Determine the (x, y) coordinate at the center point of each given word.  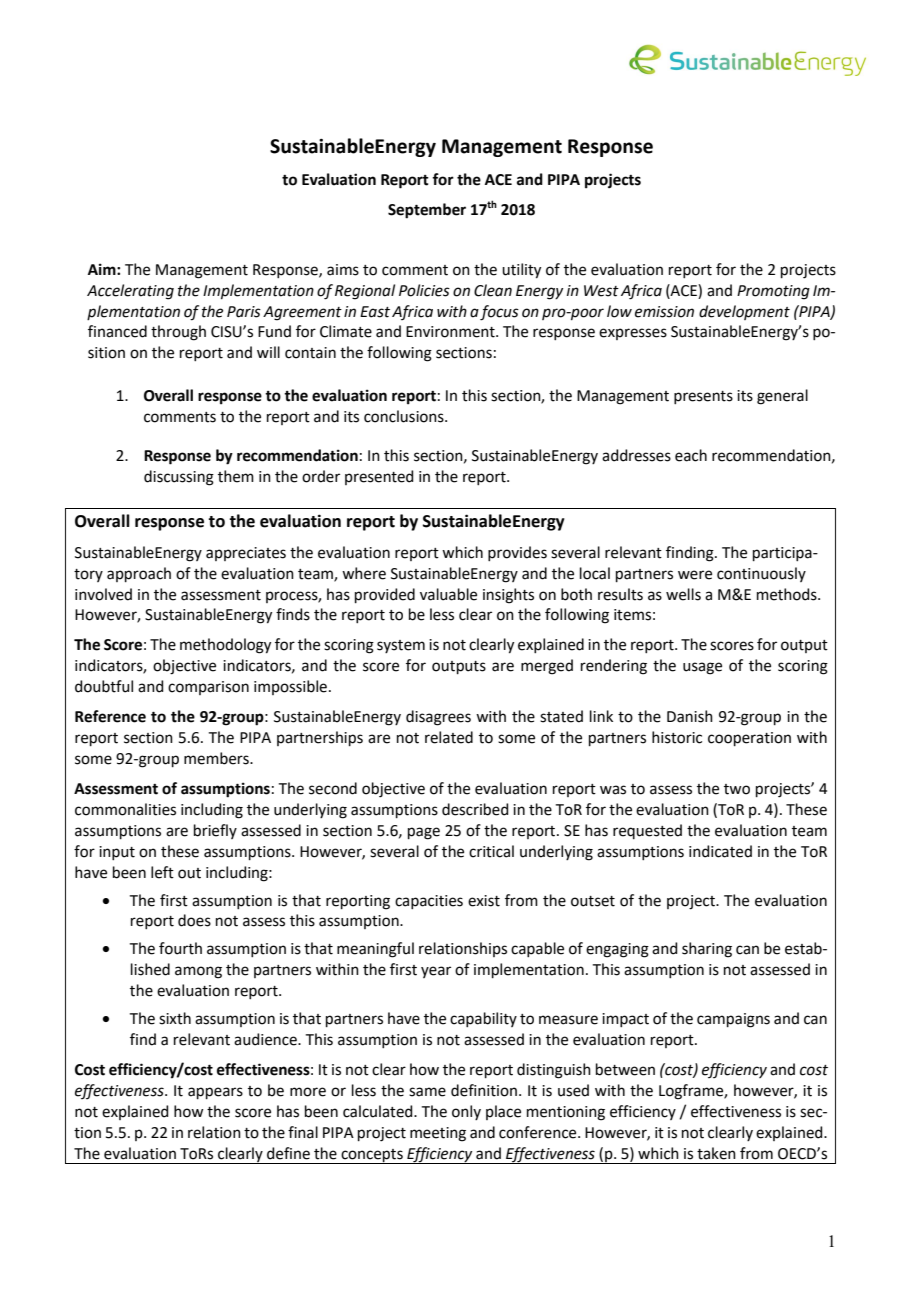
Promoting (773, 292)
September (427, 211)
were (695, 575)
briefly (215, 831)
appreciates (246, 554)
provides (517, 553)
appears (215, 1093)
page (424, 833)
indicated (720, 851)
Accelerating (130, 292)
